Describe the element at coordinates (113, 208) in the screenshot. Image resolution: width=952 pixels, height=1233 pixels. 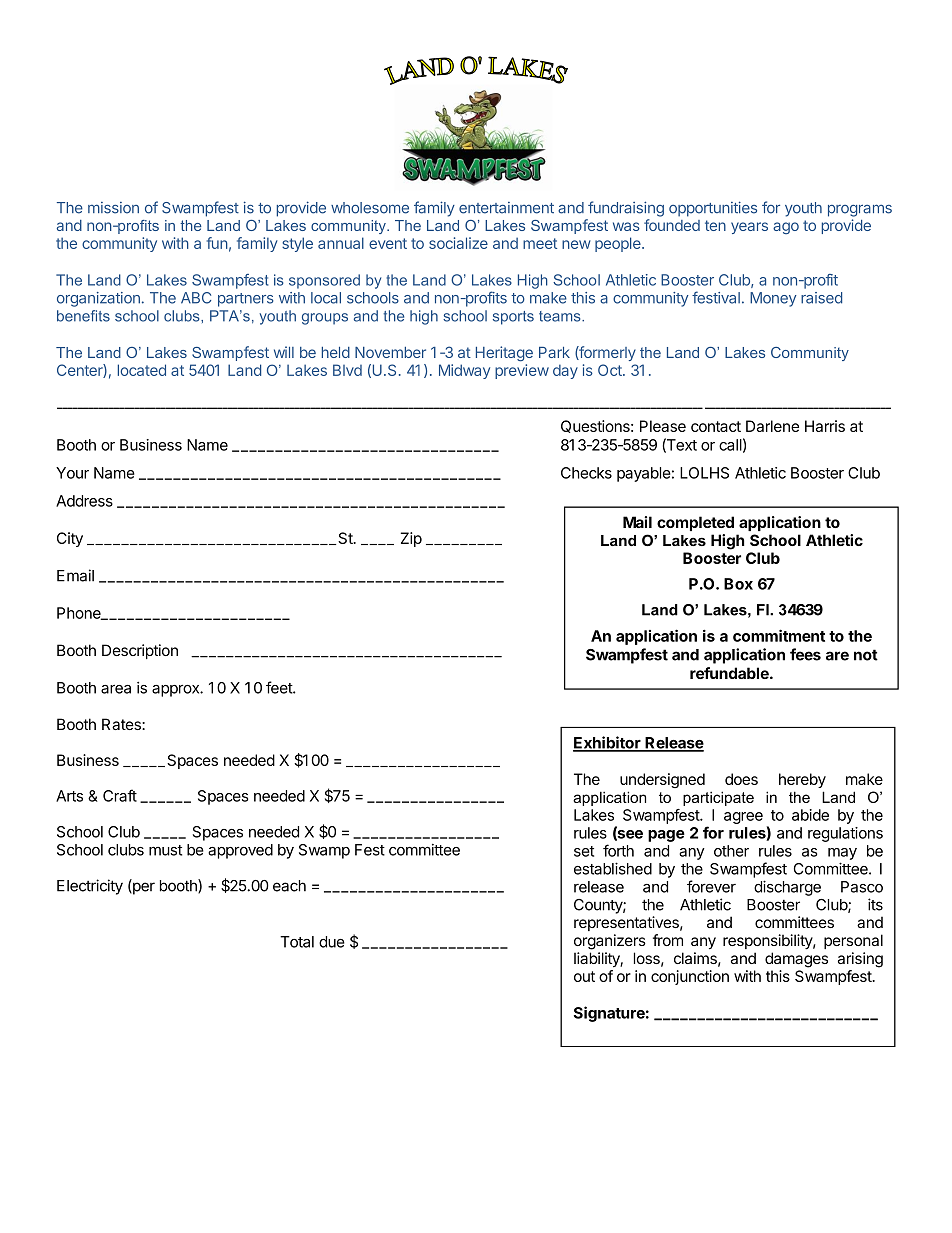
I see `mission` at that location.
